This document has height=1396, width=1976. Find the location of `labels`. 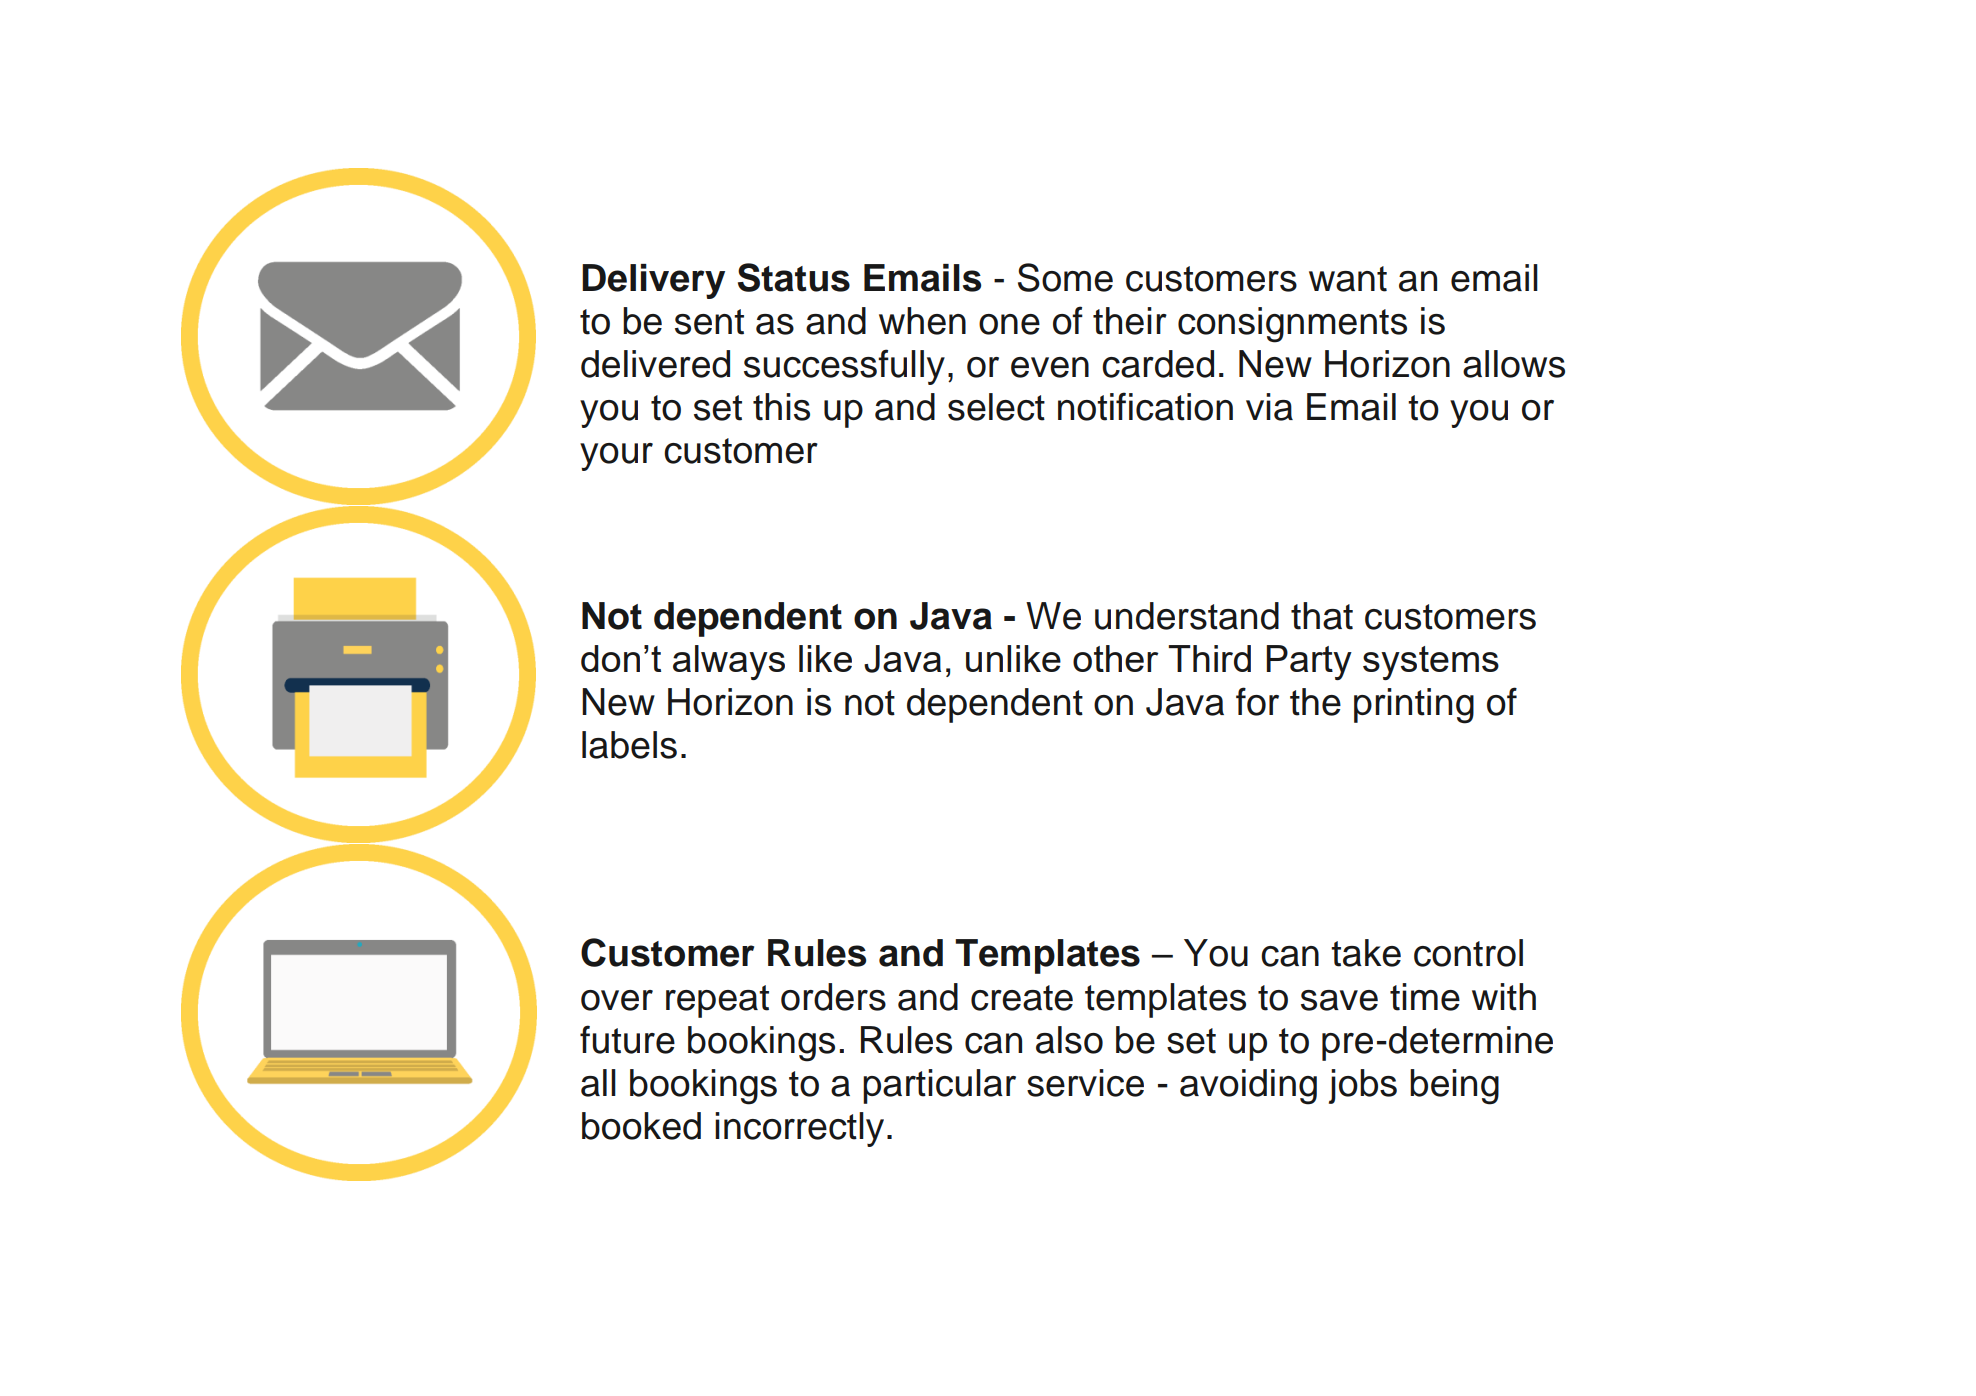

labels is located at coordinates (629, 745).
